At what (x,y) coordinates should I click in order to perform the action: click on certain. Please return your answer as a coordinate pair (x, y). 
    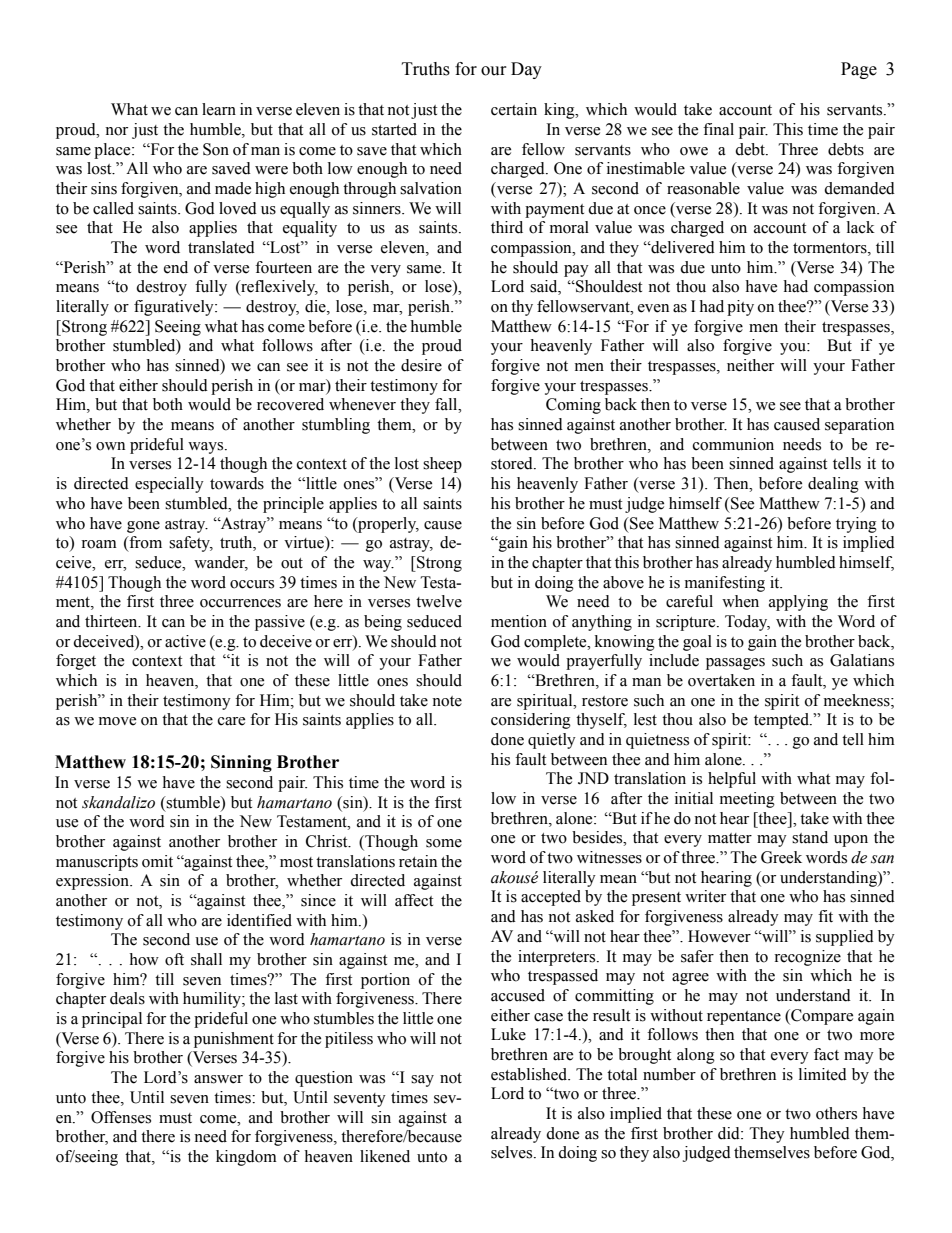
    Looking at the image, I should click on (514, 109).
